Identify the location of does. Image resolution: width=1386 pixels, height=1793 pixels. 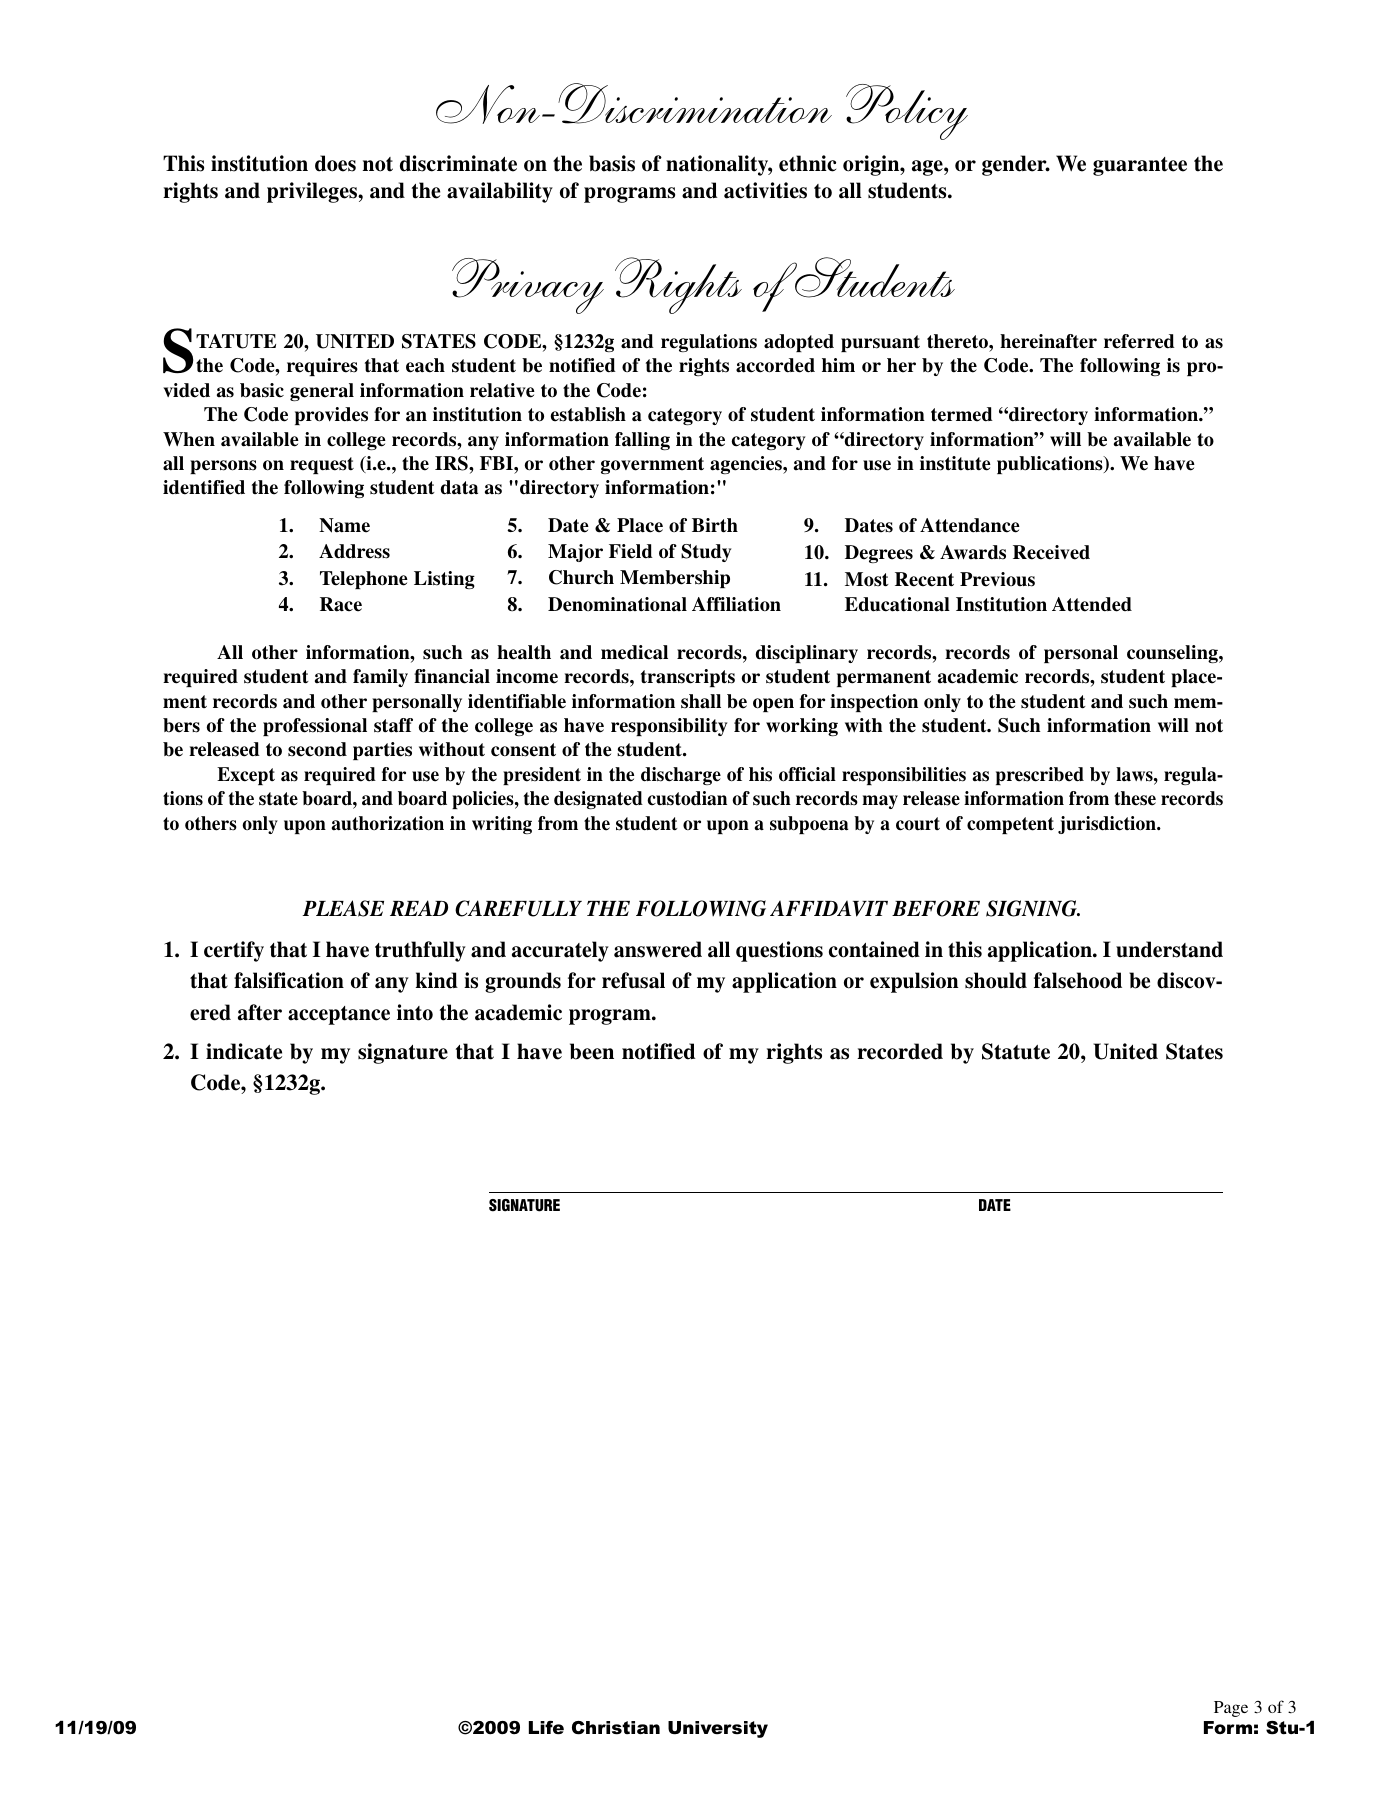
(335, 163).
